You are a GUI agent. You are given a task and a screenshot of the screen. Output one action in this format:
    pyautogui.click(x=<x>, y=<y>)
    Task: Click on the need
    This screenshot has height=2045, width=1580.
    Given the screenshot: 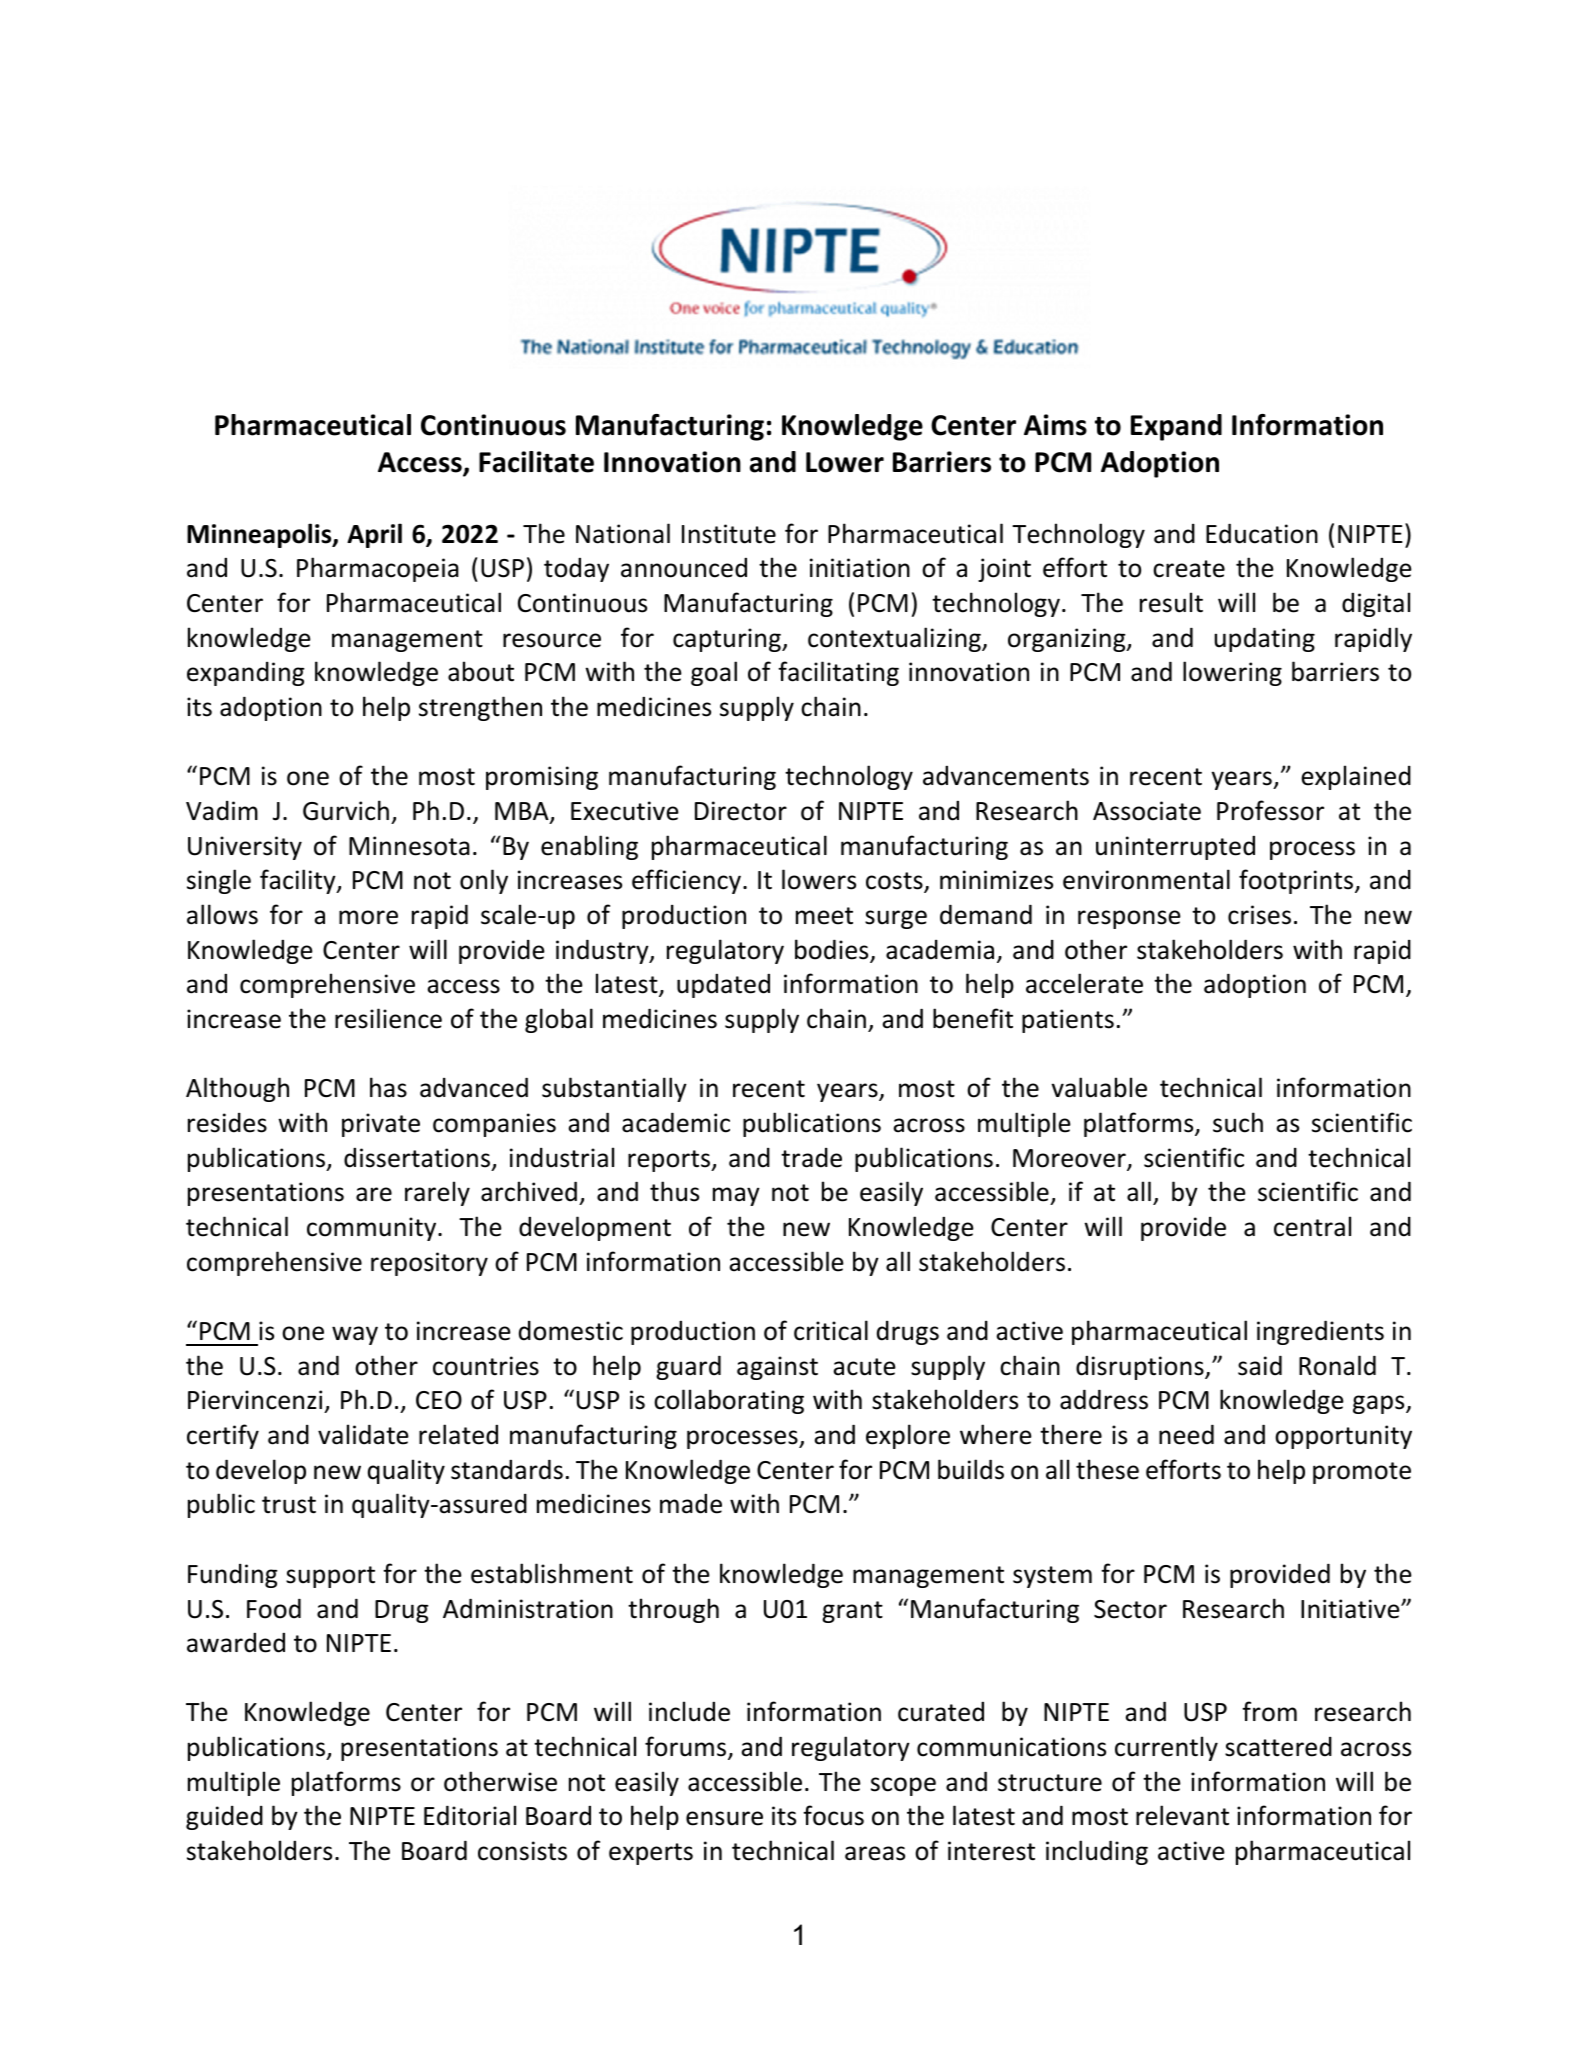 What is the action you would take?
    pyautogui.click(x=1186, y=1434)
